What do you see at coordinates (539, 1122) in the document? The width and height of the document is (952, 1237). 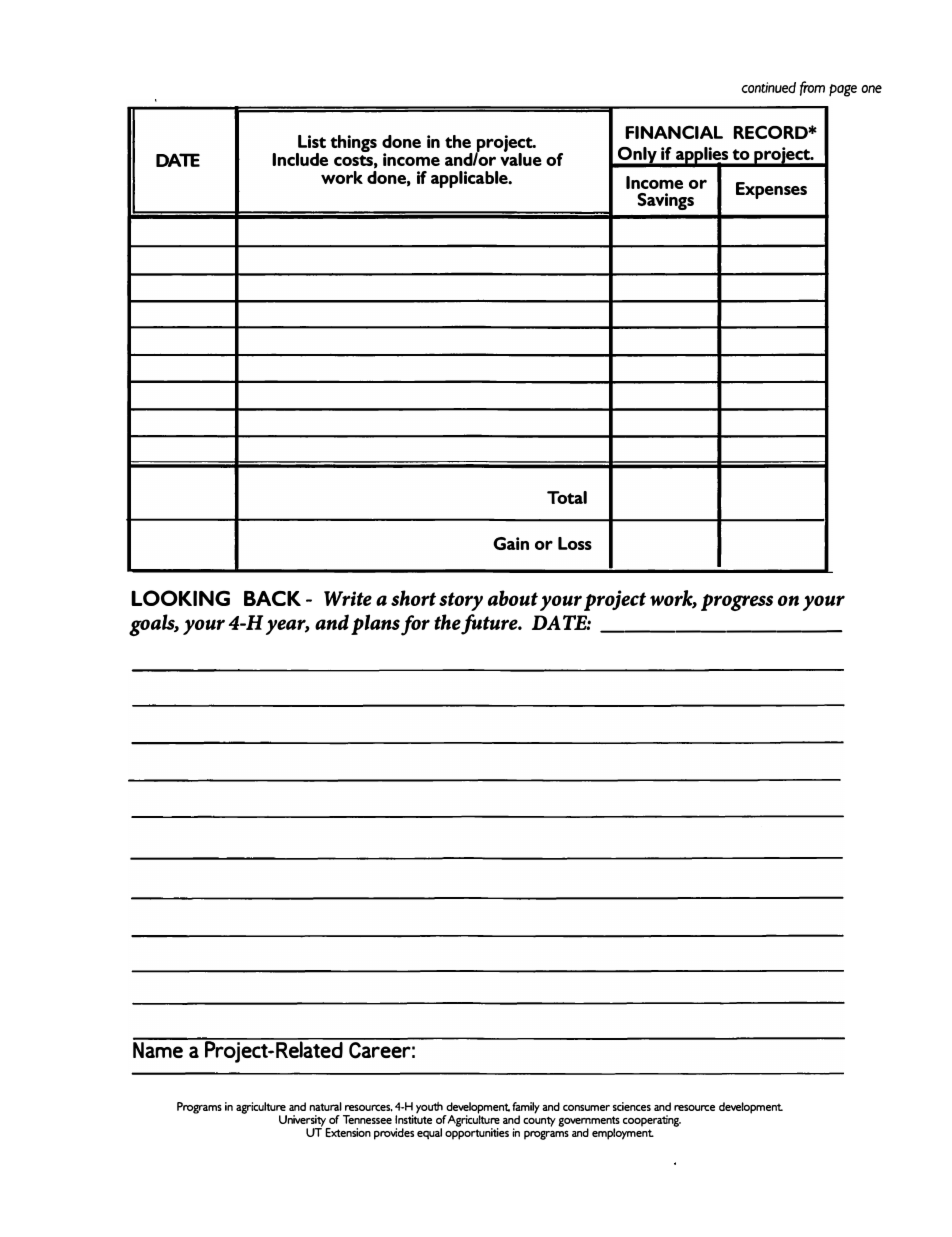 I see `county` at bounding box center [539, 1122].
